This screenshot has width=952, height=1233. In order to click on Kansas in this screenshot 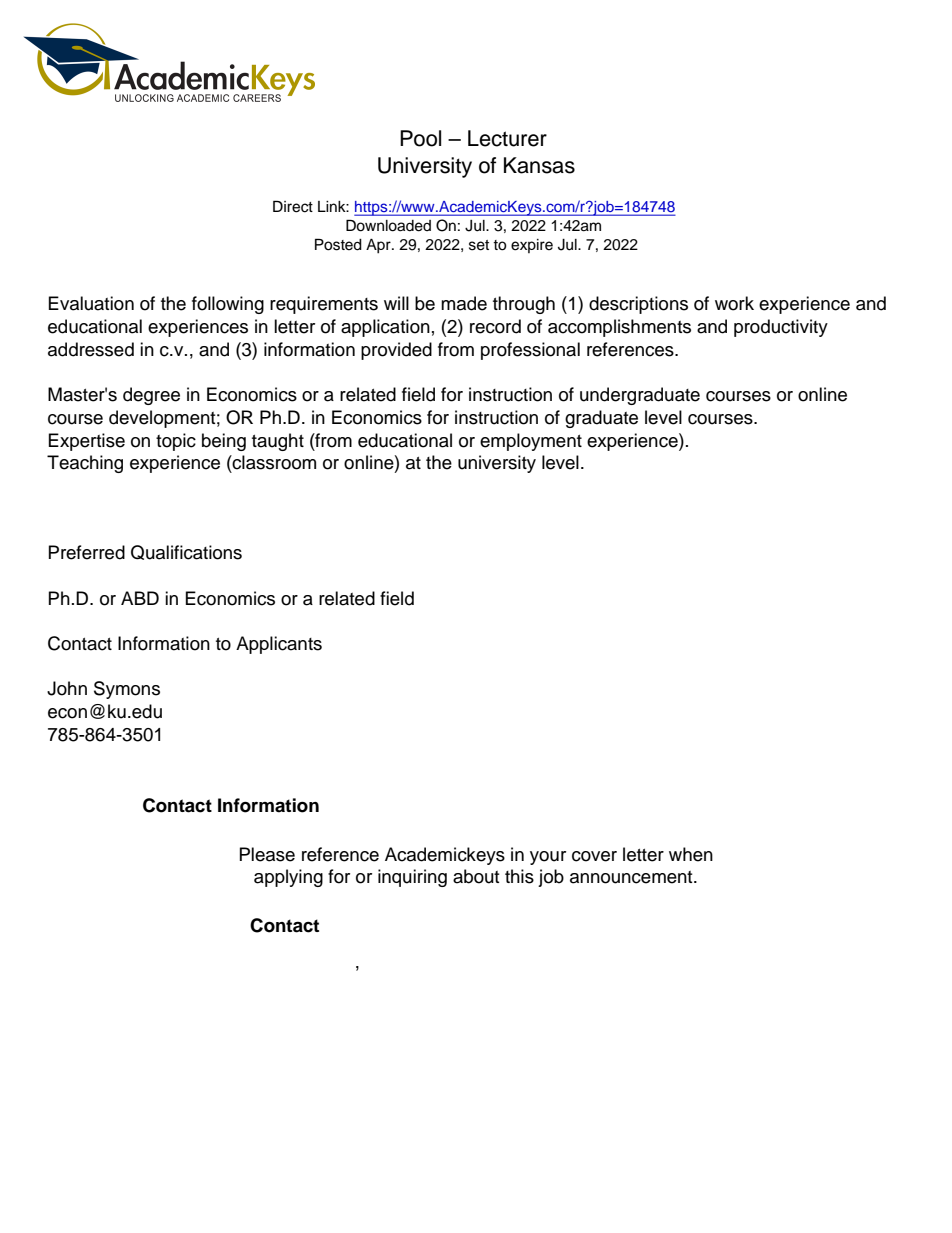, I will do `click(539, 165)`.
